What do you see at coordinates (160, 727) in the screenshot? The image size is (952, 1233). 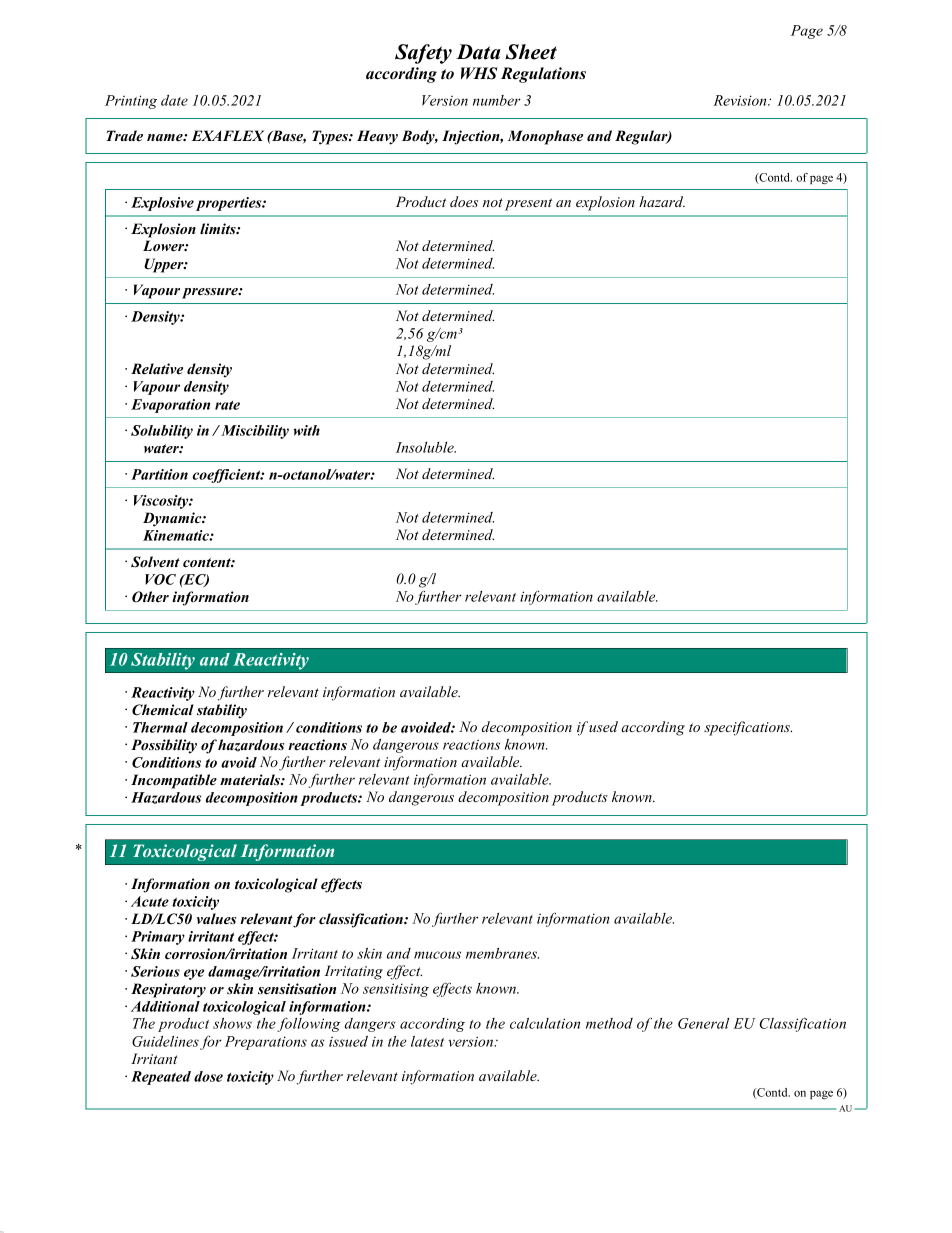 I see `Thermal` at bounding box center [160, 727].
